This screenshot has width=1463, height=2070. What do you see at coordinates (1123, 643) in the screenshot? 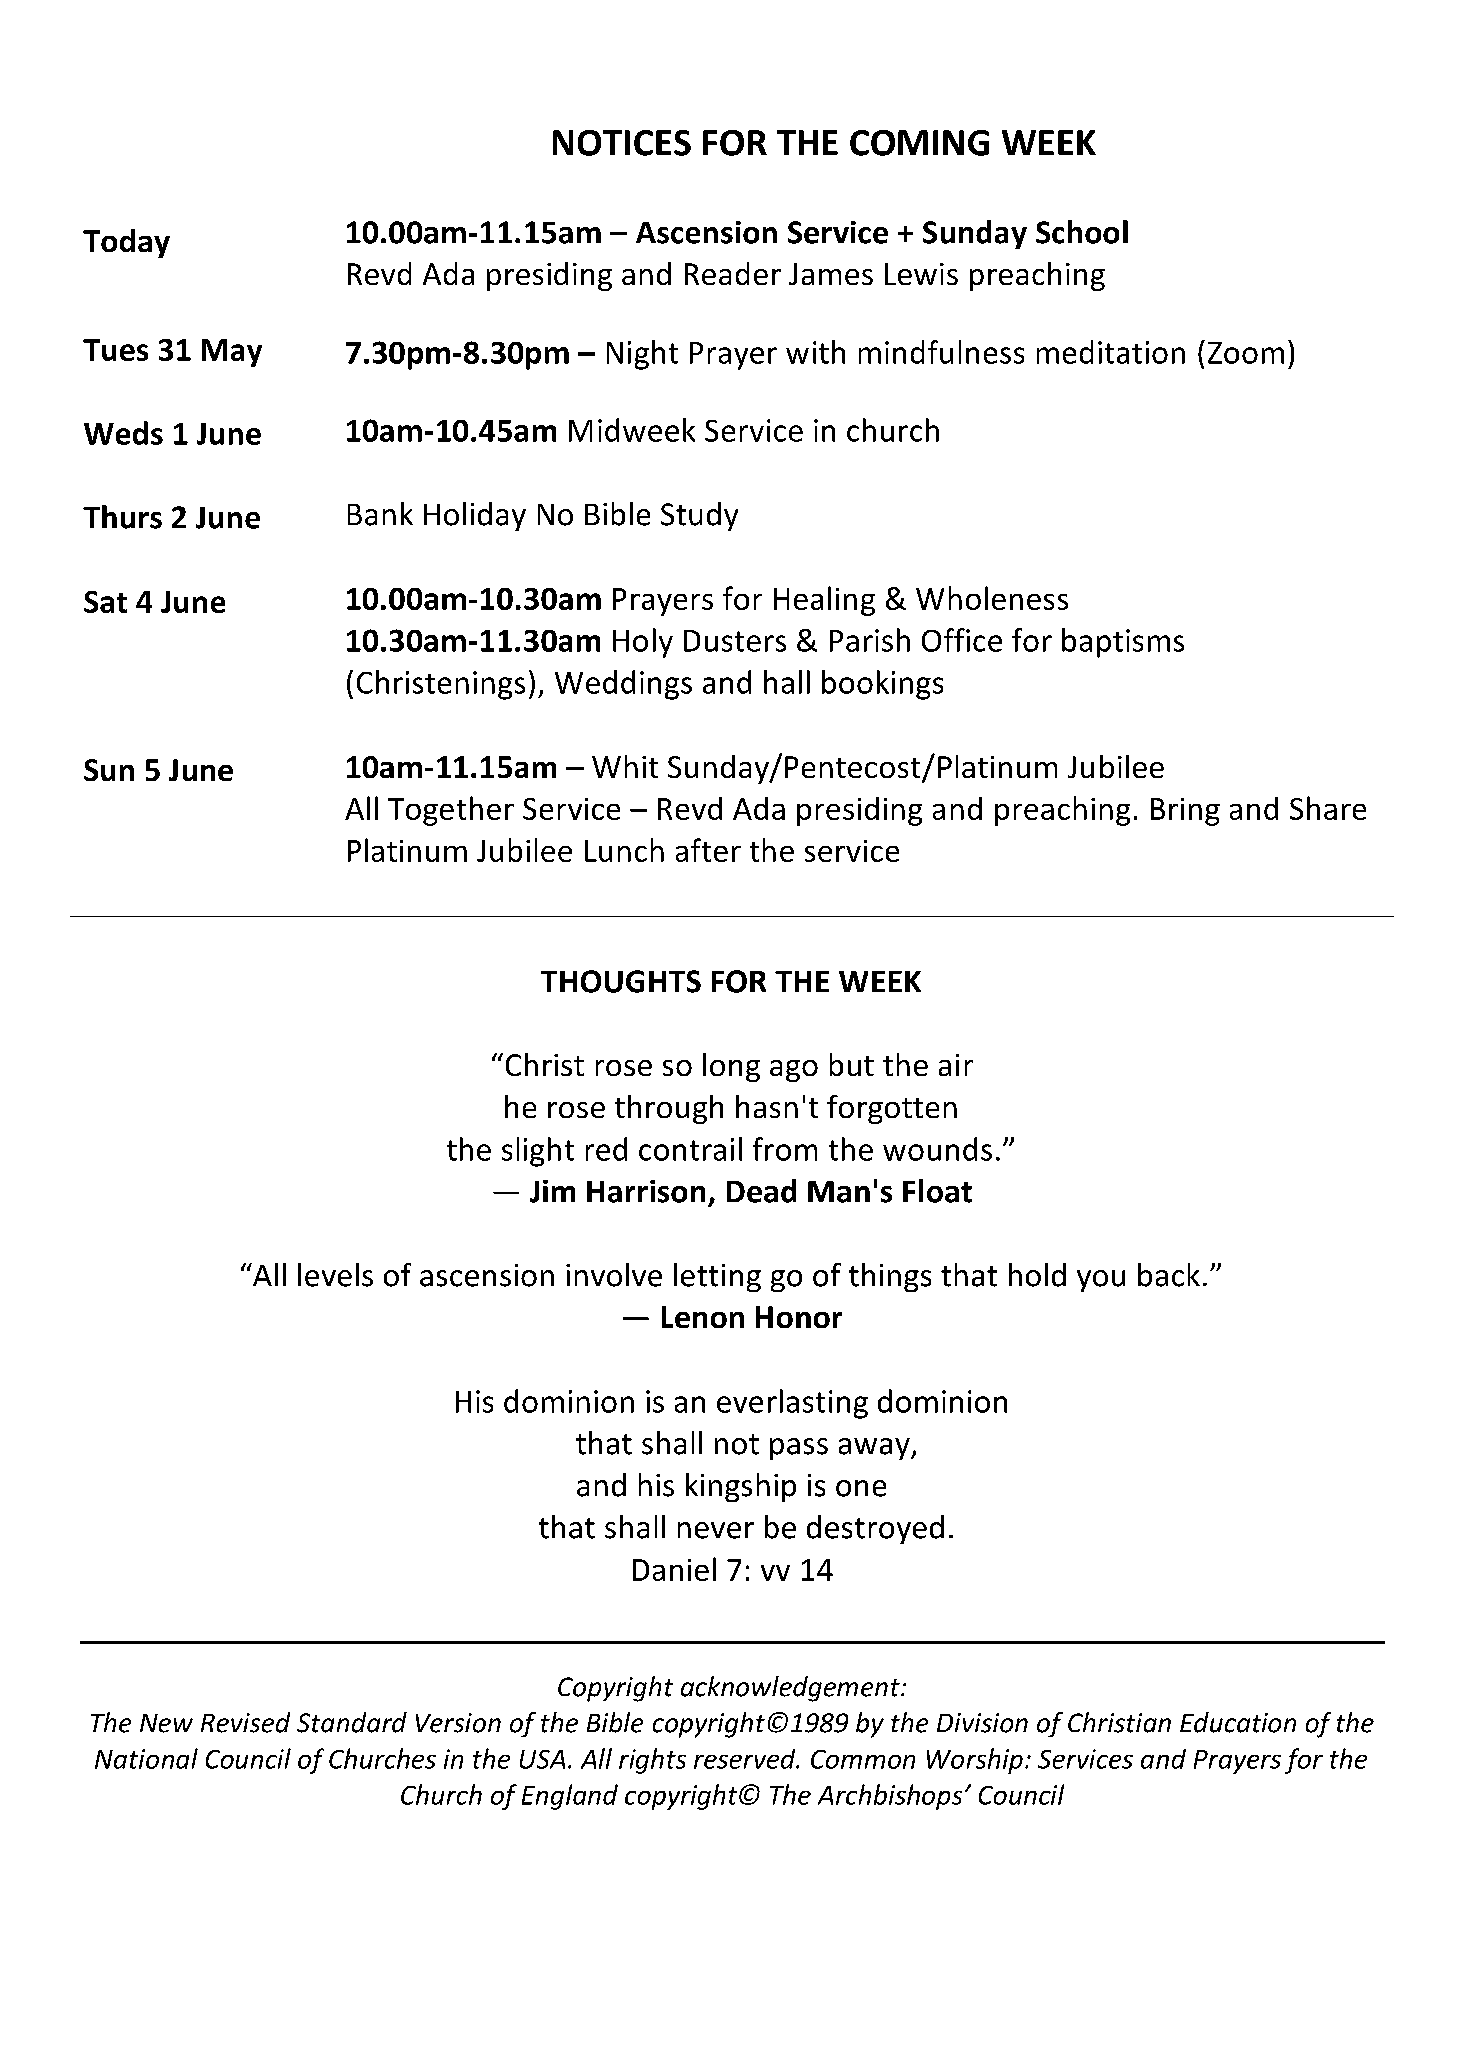
I see `baptisms` at bounding box center [1123, 643].
